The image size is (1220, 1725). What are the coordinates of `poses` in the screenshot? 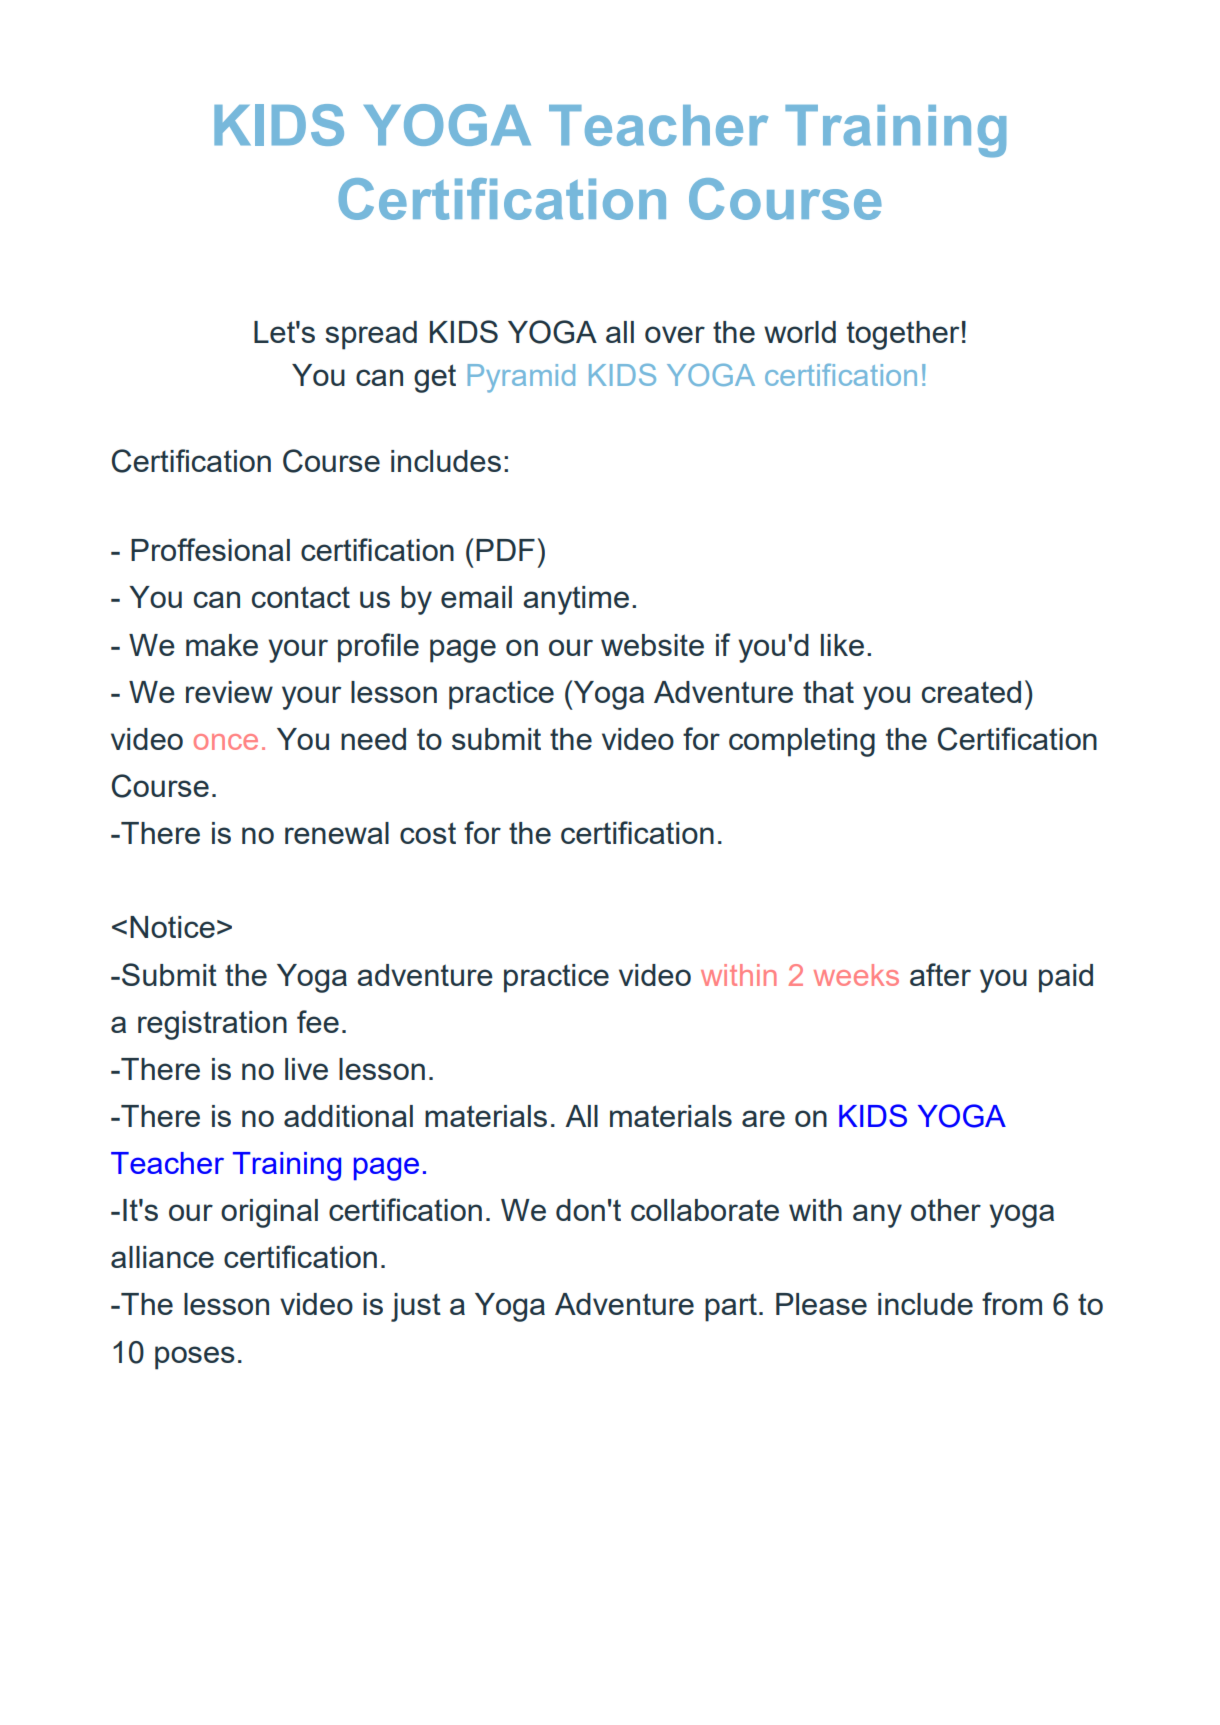 It's located at (195, 1358).
